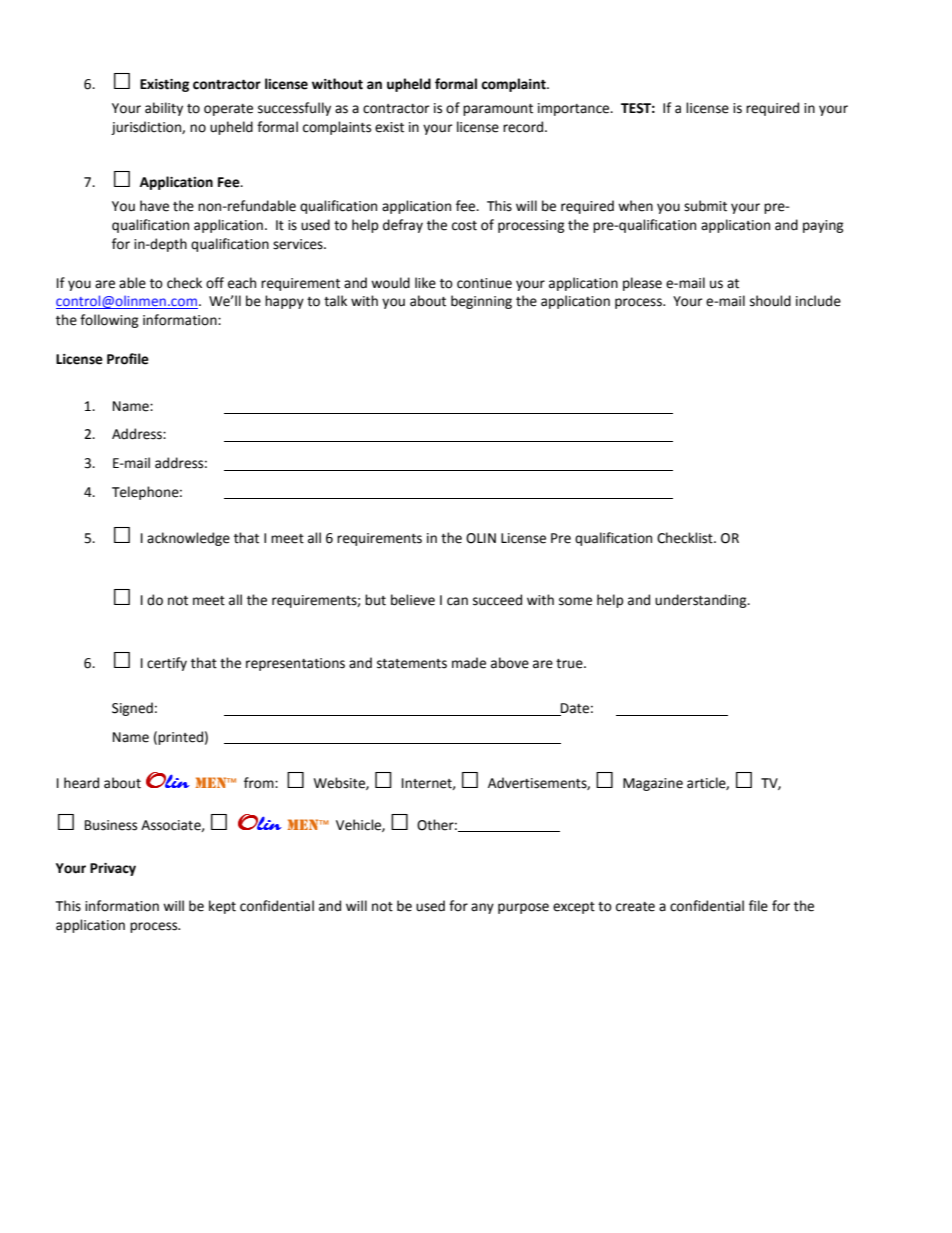  Describe the element at coordinates (469, 663) in the page. I see `made` at that location.
